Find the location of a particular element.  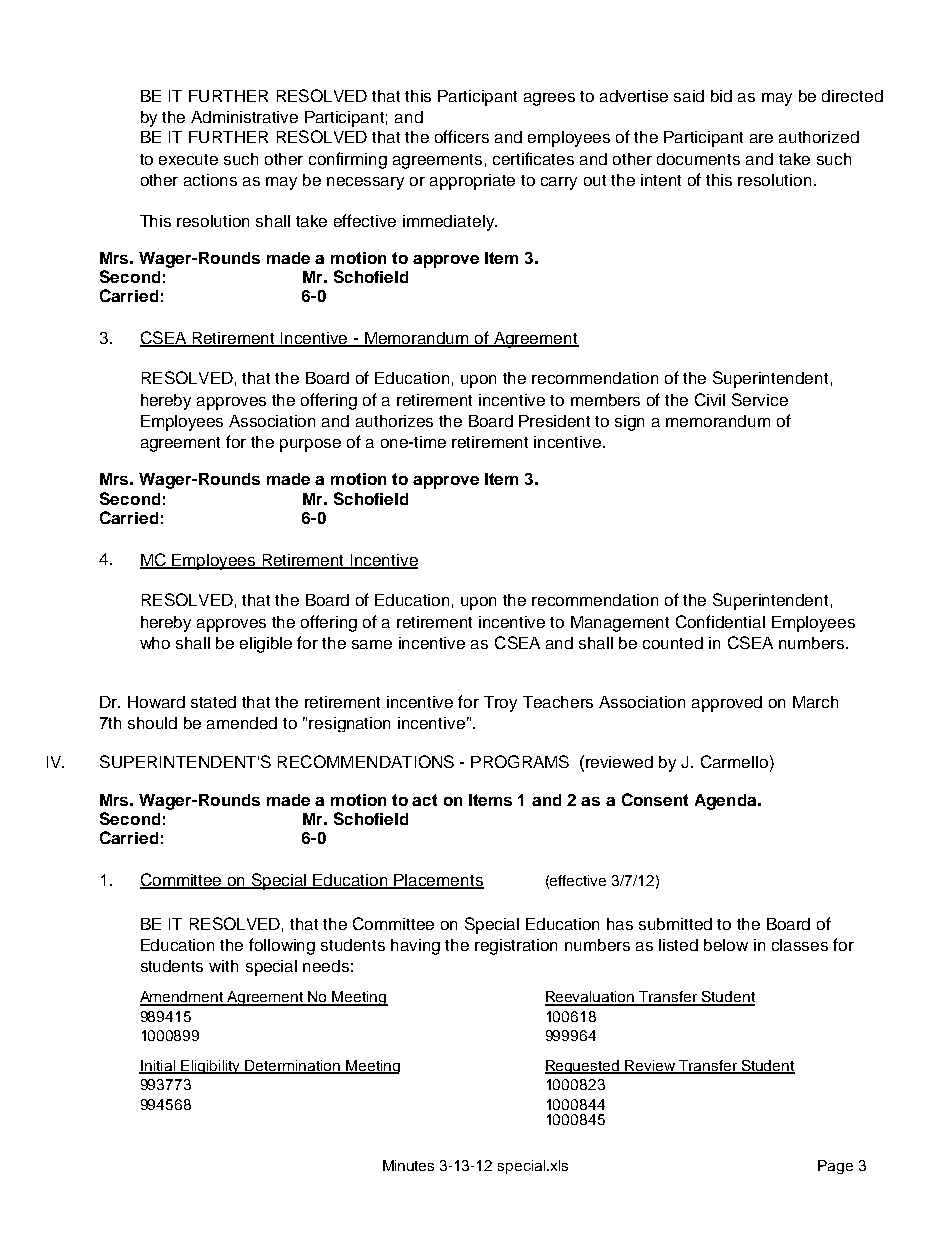

officers is located at coordinates (462, 136).
